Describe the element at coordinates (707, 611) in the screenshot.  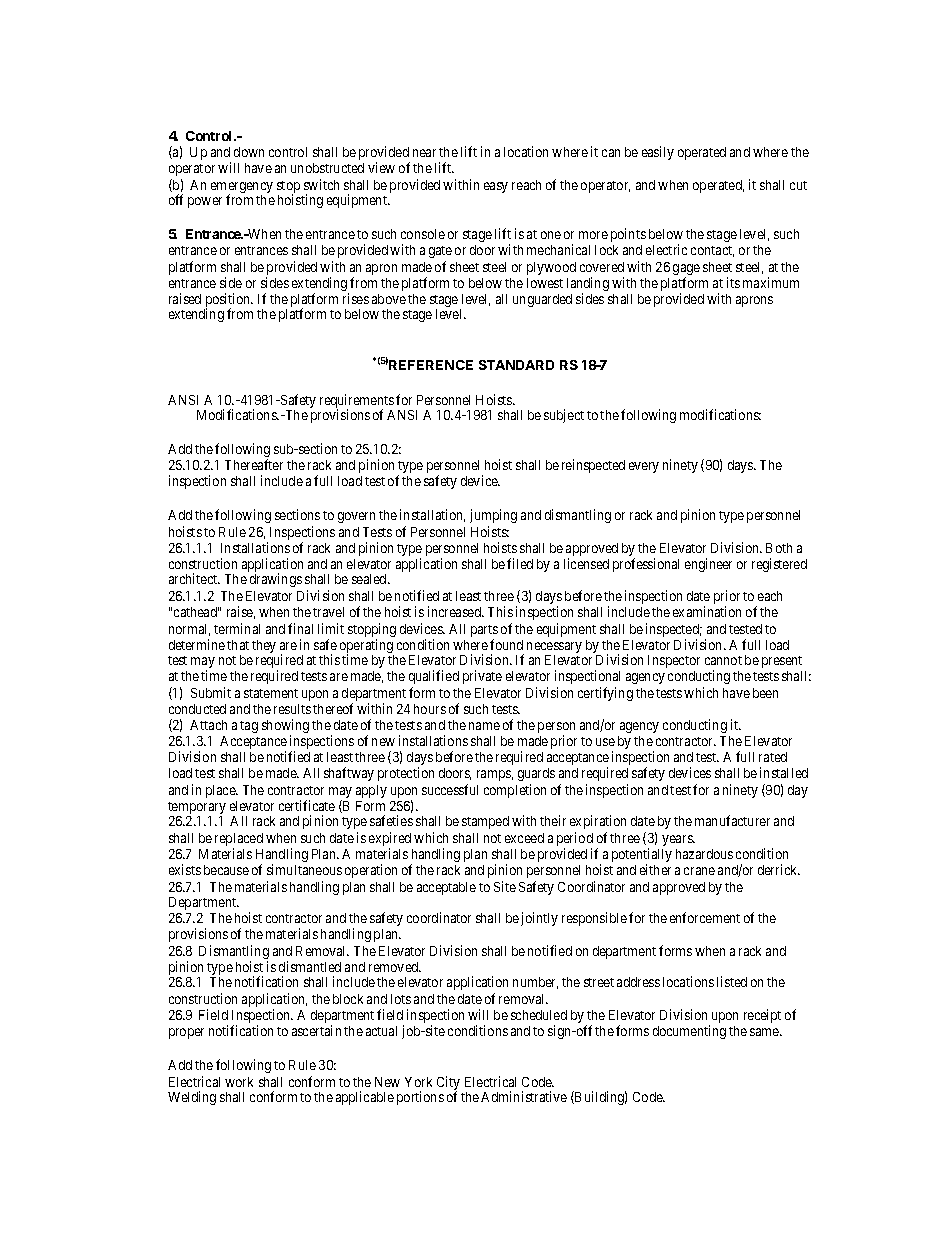
I see `examination` at that location.
